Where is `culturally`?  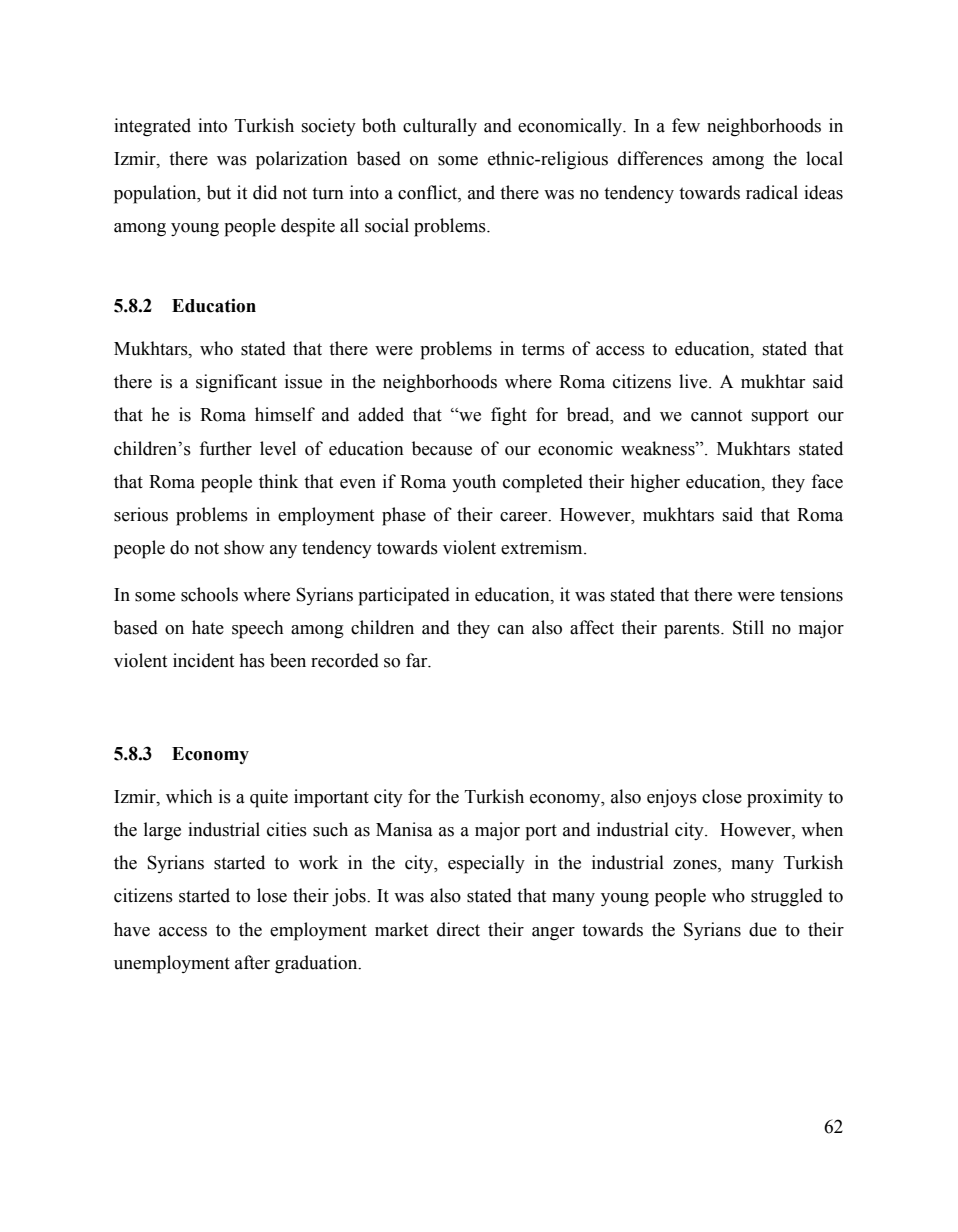
culturally is located at coordinates (440, 127).
